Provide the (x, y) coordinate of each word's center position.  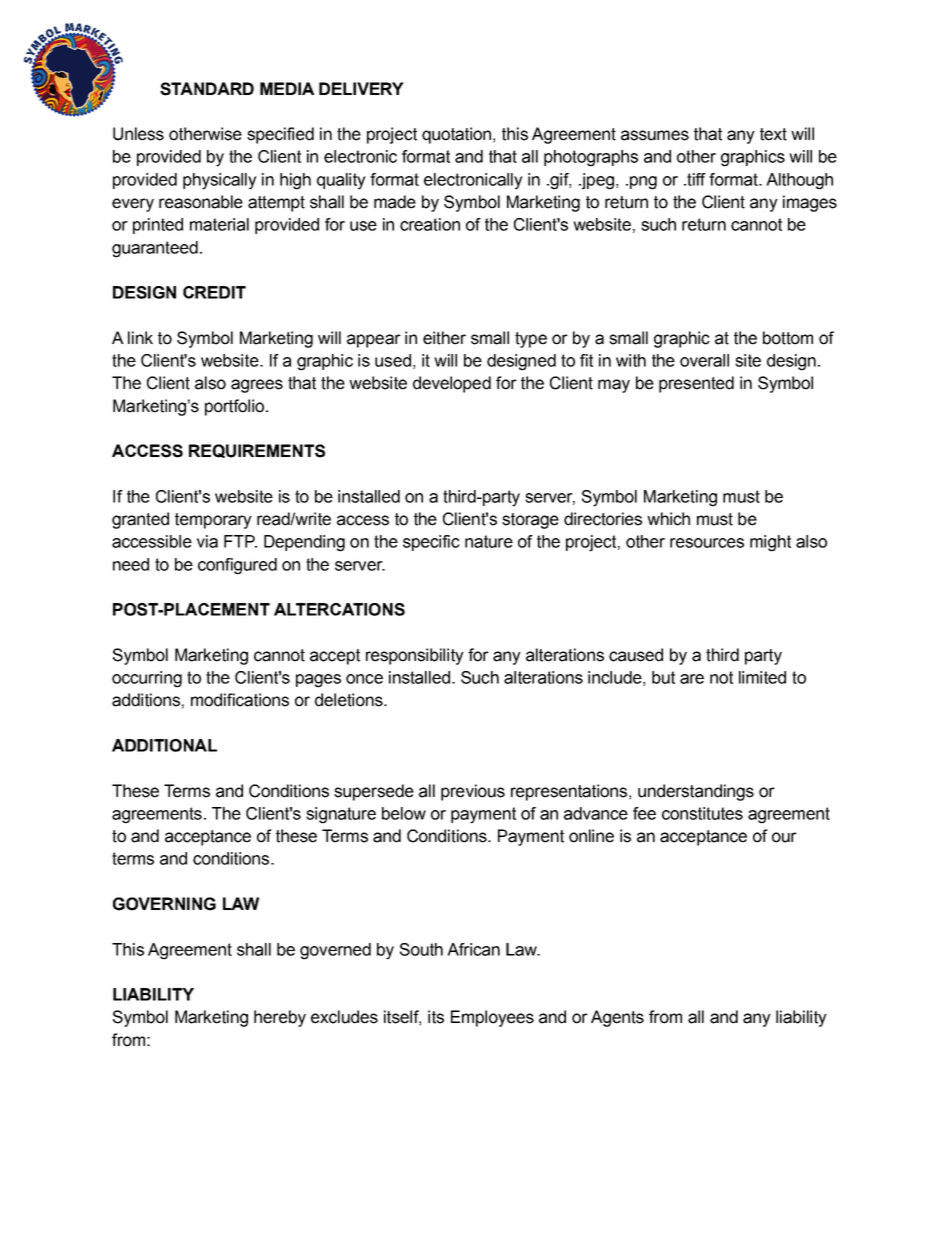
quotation (456, 135)
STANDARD (207, 89)
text (773, 134)
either (444, 338)
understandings (696, 792)
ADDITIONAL (164, 745)
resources (707, 543)
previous (473, 792)
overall (704, 360)
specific (431, 543)
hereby (280, 1018)
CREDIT (214, 292)
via (207, 541)
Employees (492, 1018)
